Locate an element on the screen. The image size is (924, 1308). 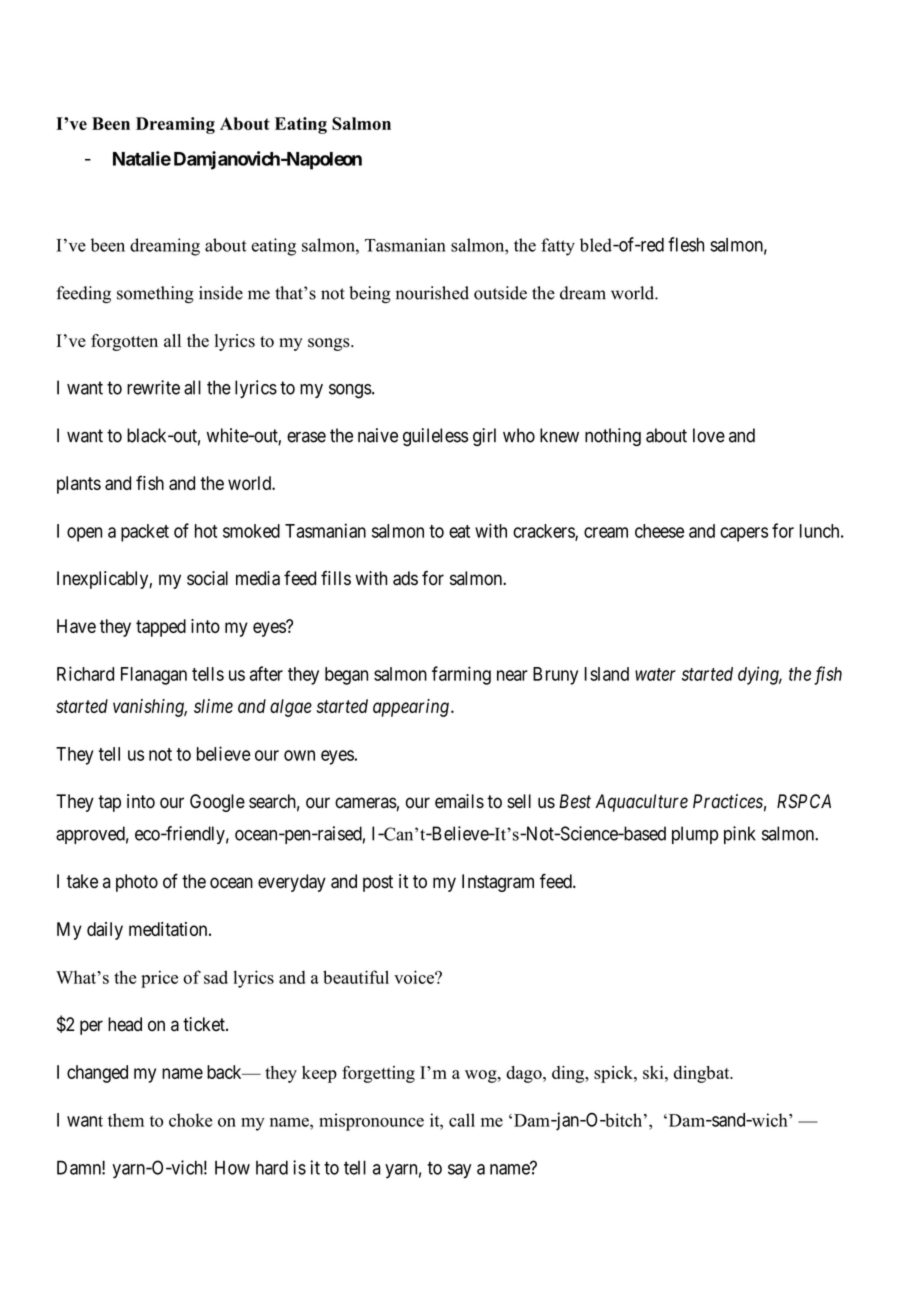
flesh is located at coordinates (686, 244).
